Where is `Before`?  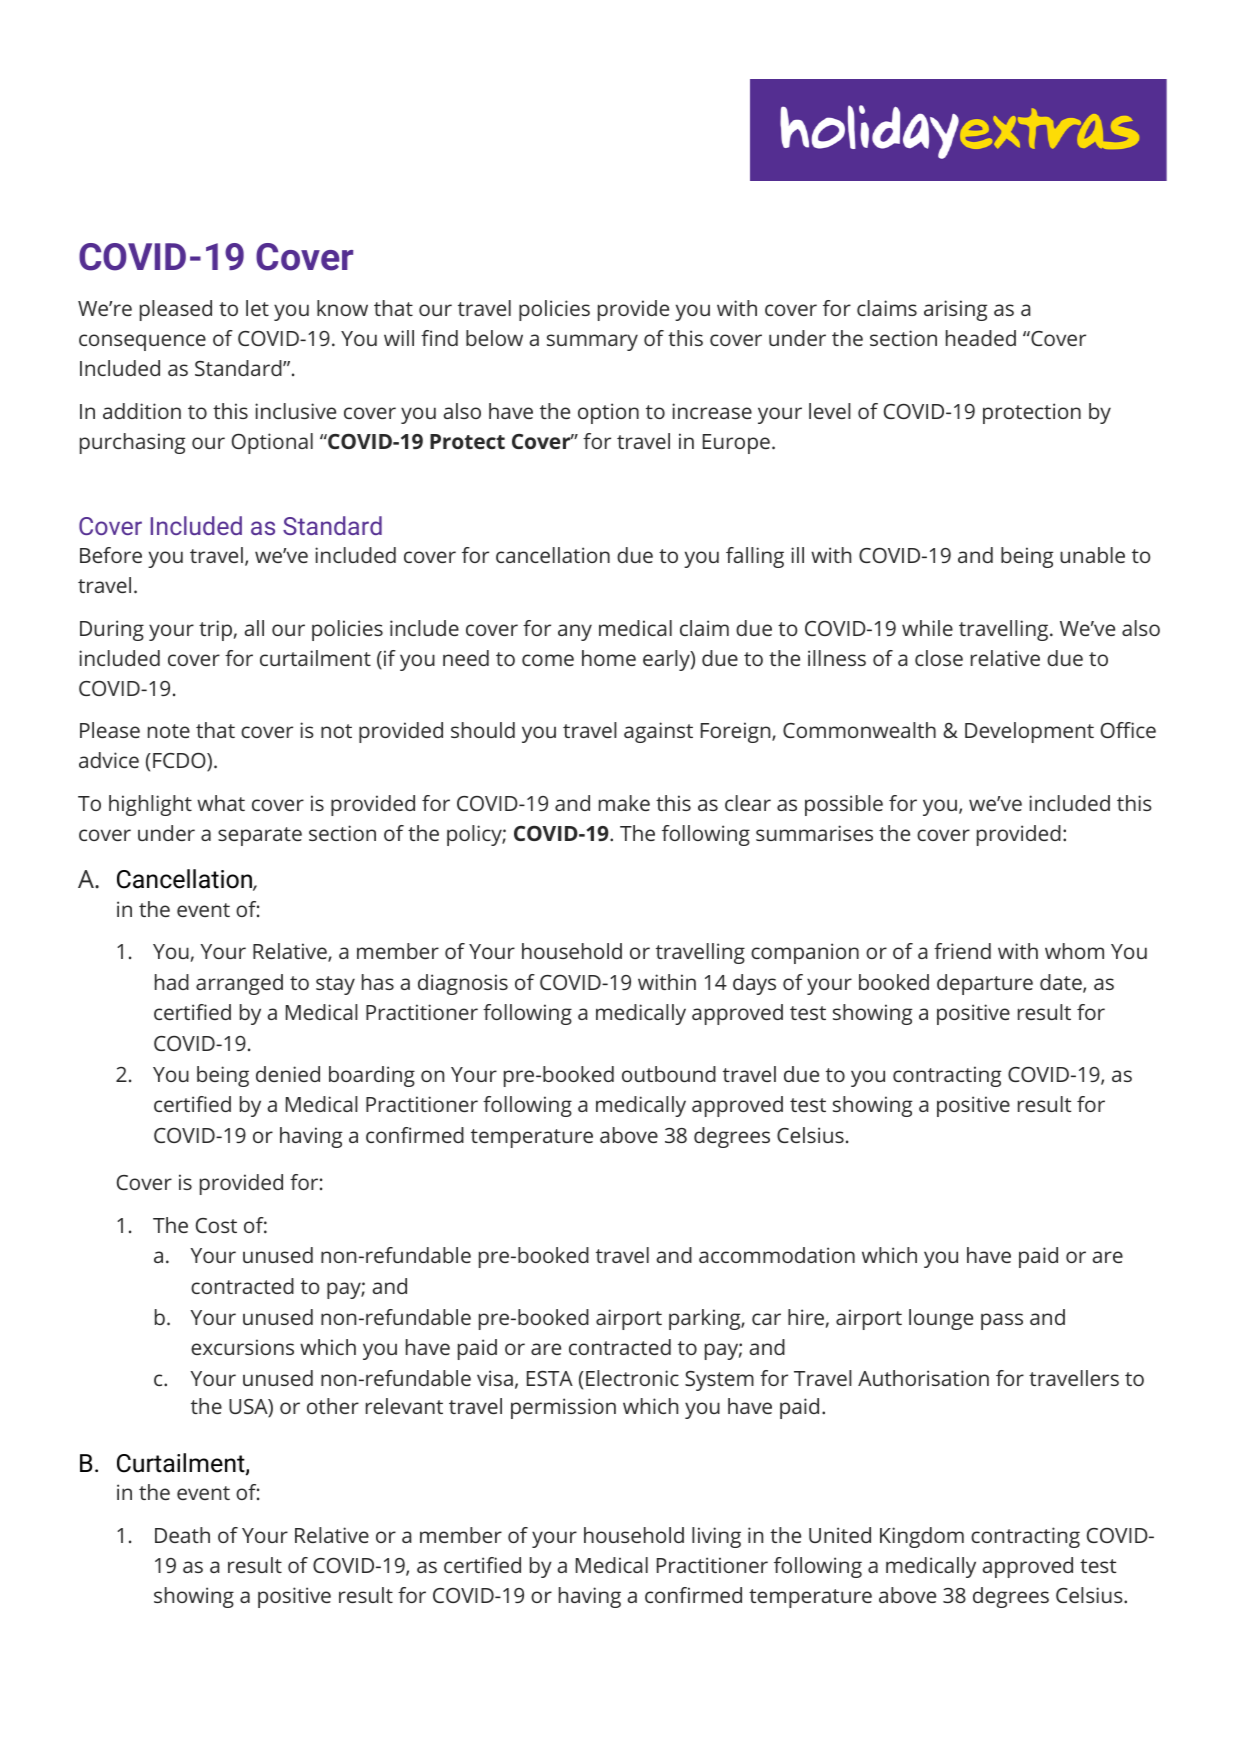 Before is located at coordinates (111, 555).
